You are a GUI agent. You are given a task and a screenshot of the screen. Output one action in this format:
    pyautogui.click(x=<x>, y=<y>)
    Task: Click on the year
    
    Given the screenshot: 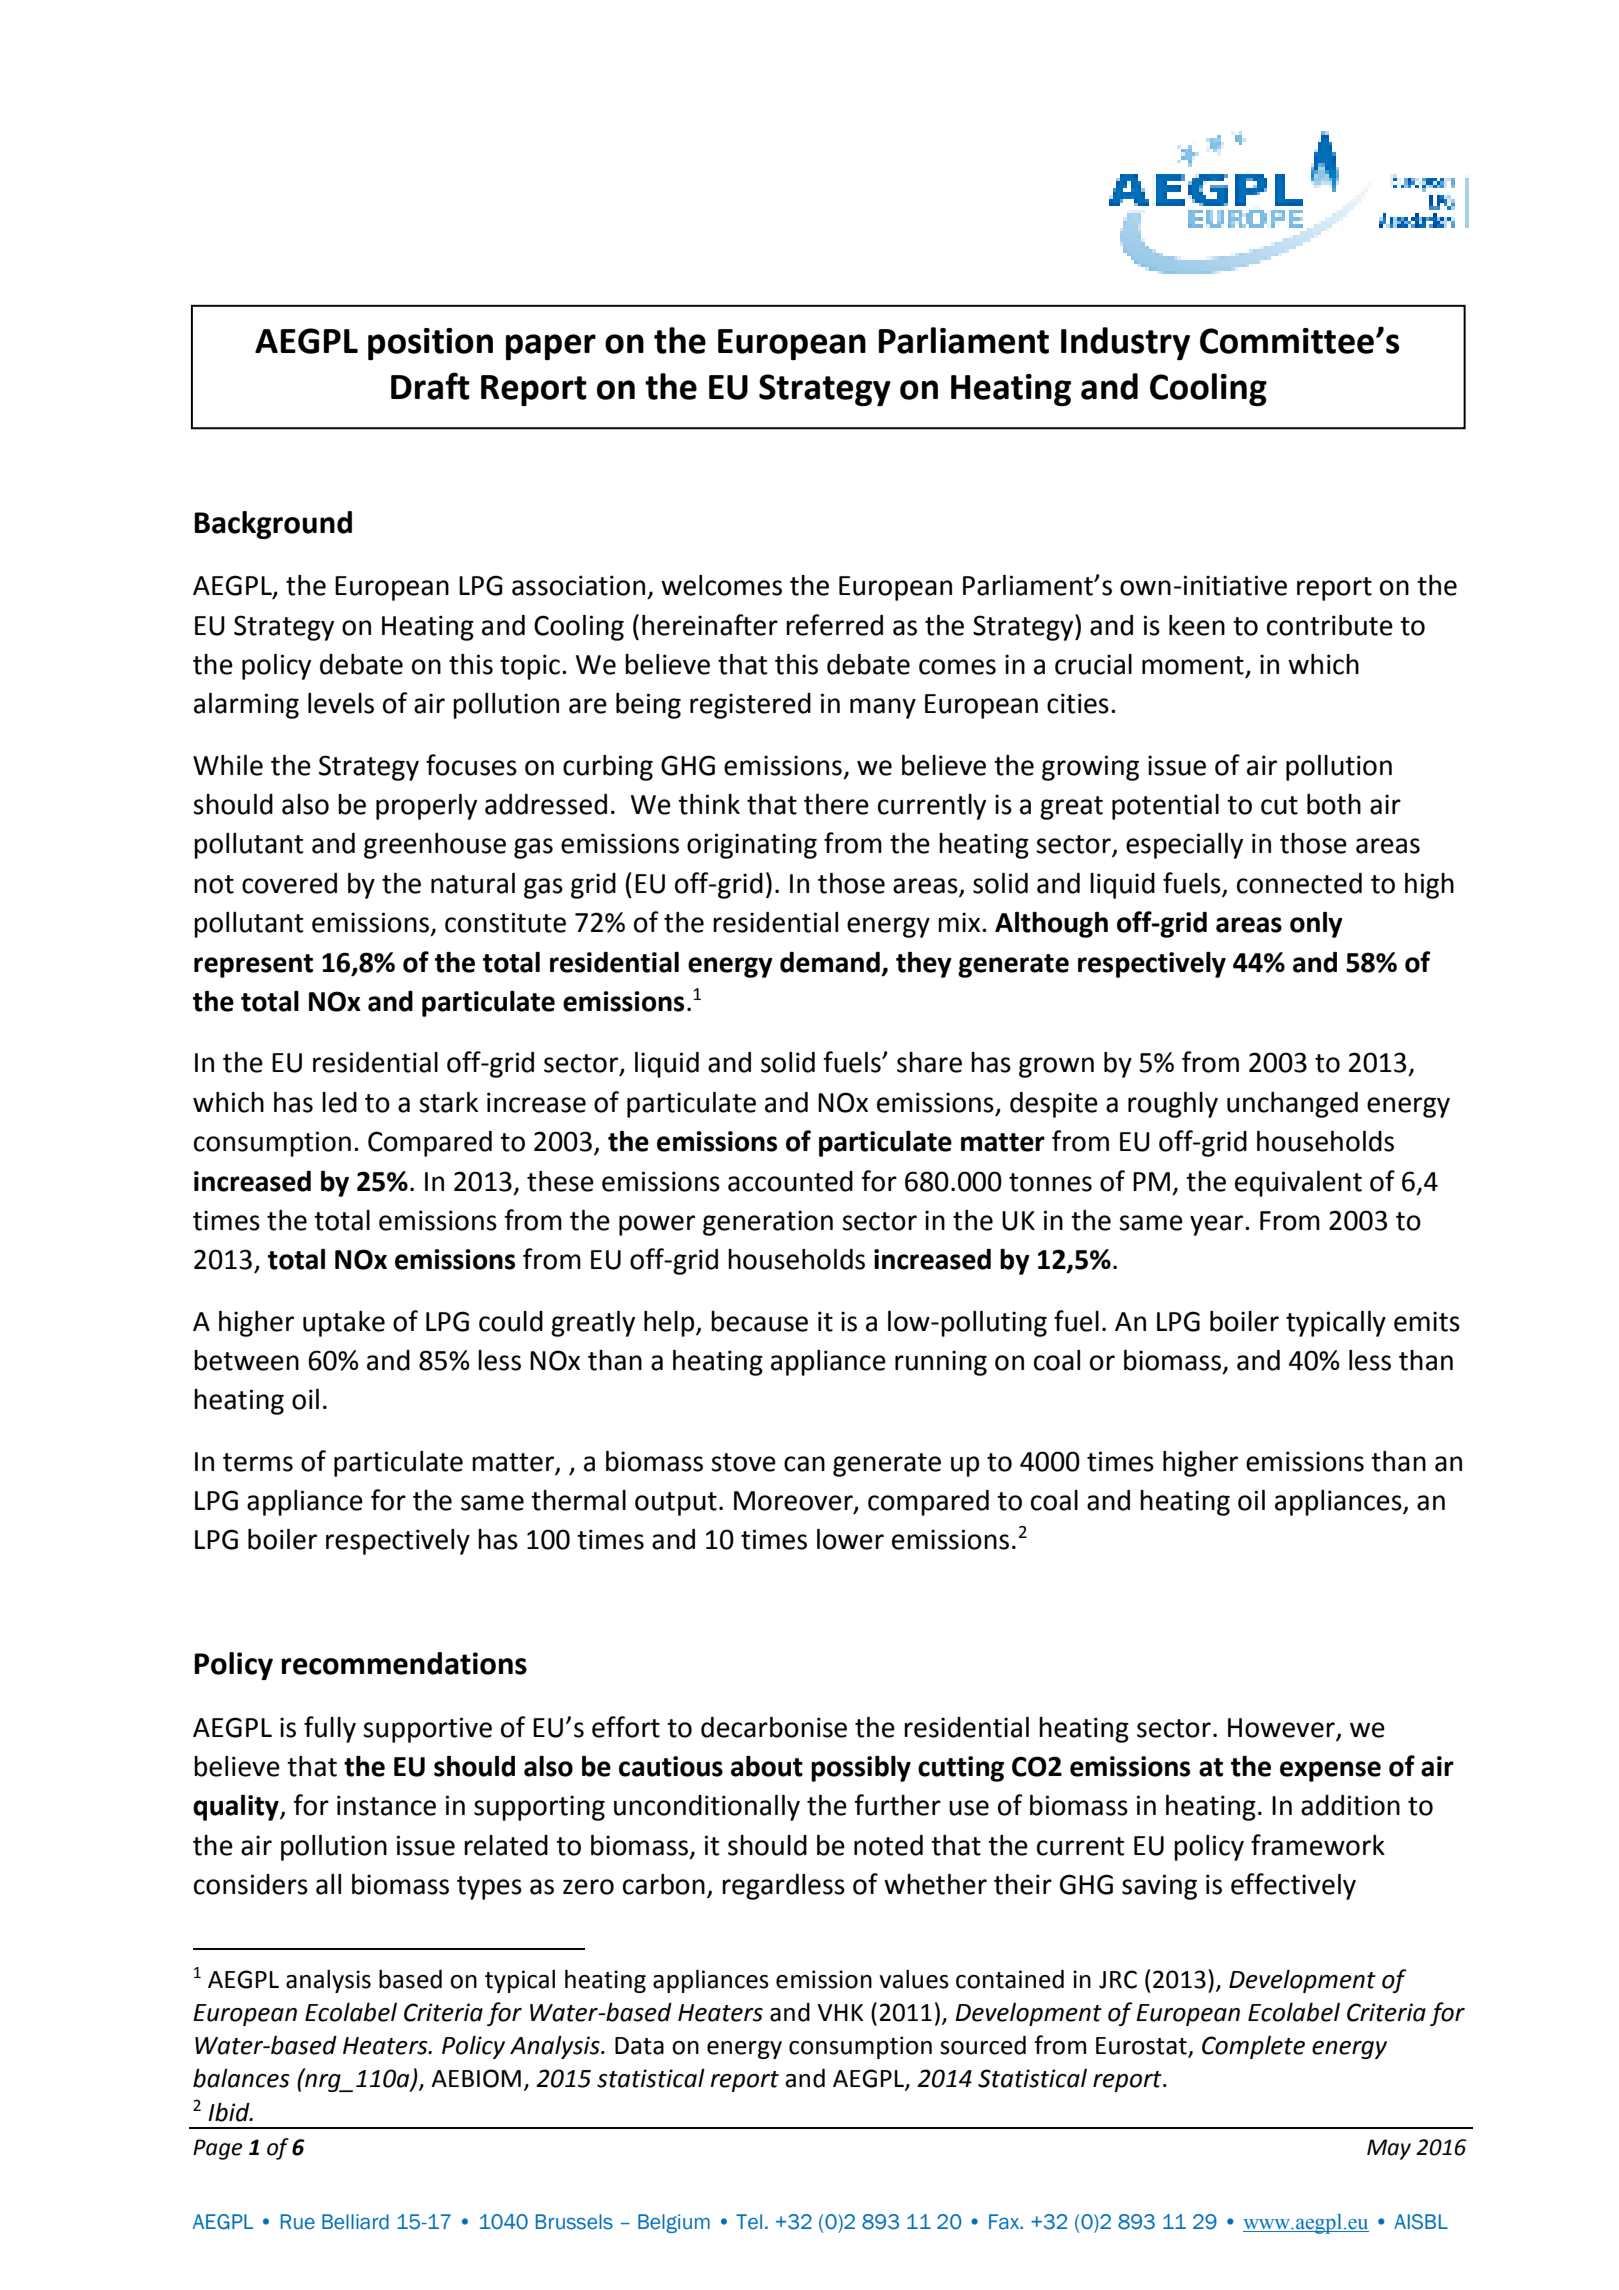 What is the action you would take?
    pyautogui.click(x=1218, y=1225)
